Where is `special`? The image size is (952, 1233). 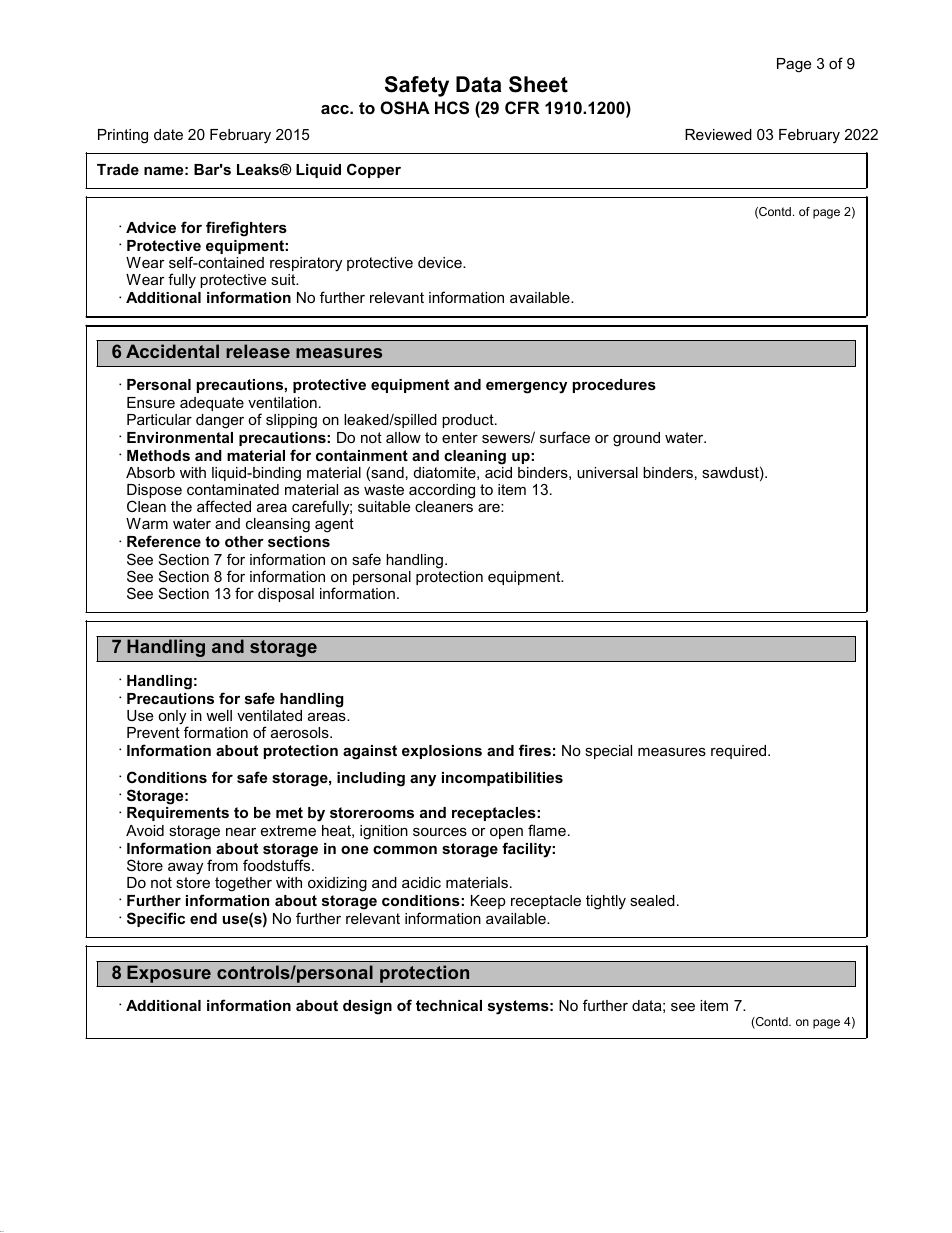
special is located at coordinates (608, 752).
